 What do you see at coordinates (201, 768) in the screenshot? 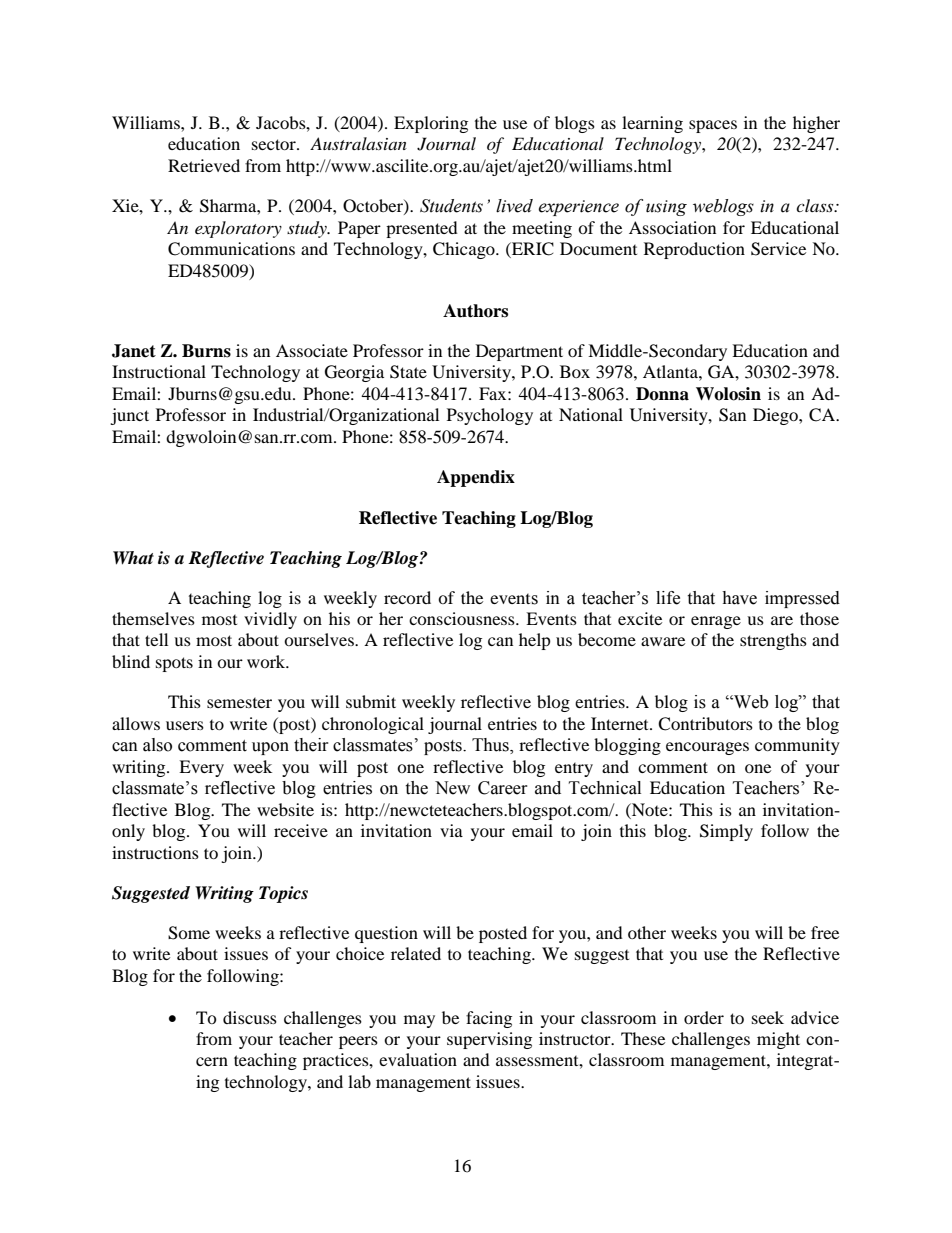
I see `Every` at bounding box center [201, 768].
